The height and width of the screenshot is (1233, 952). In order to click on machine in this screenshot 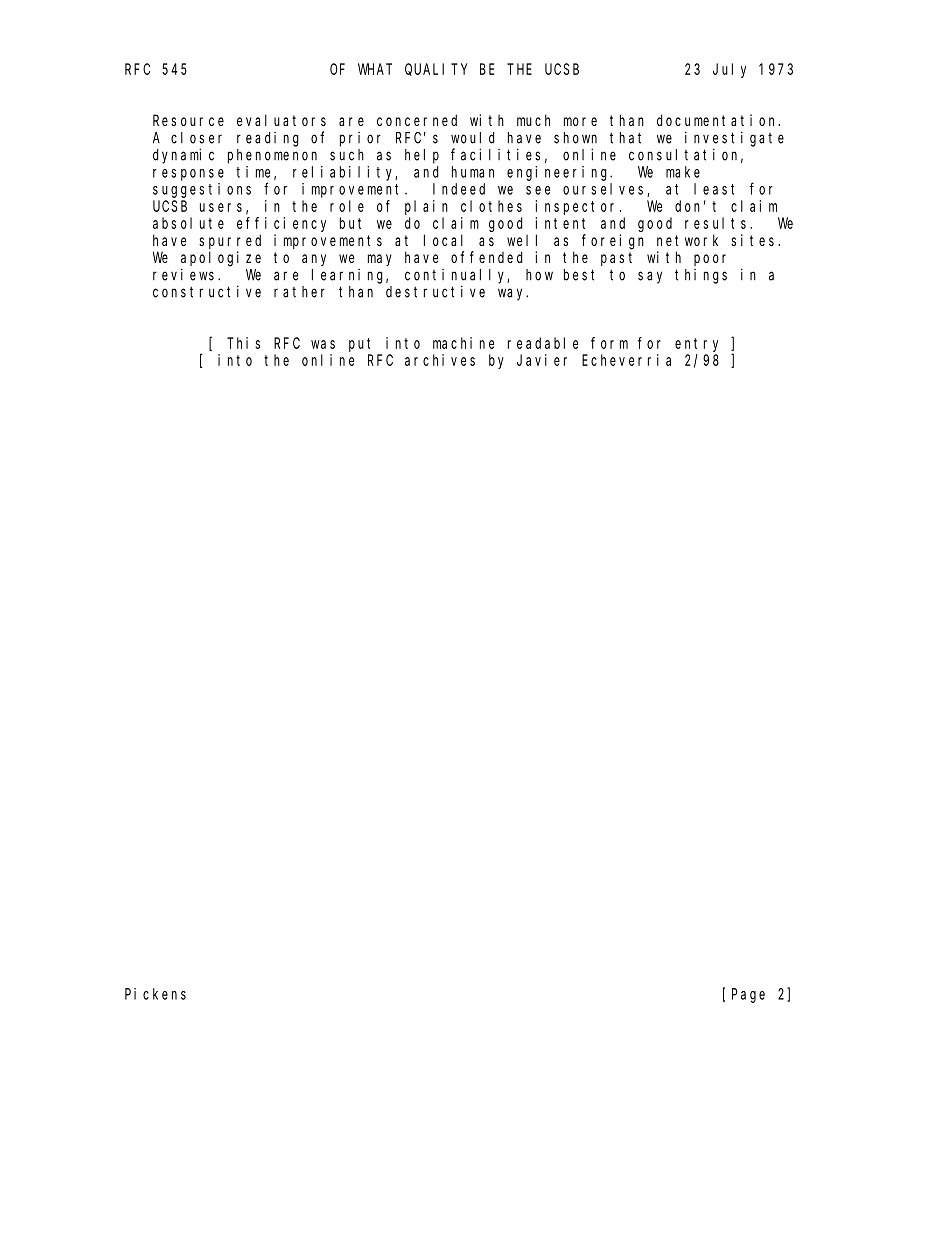, I will do `click(463, 343)`.
